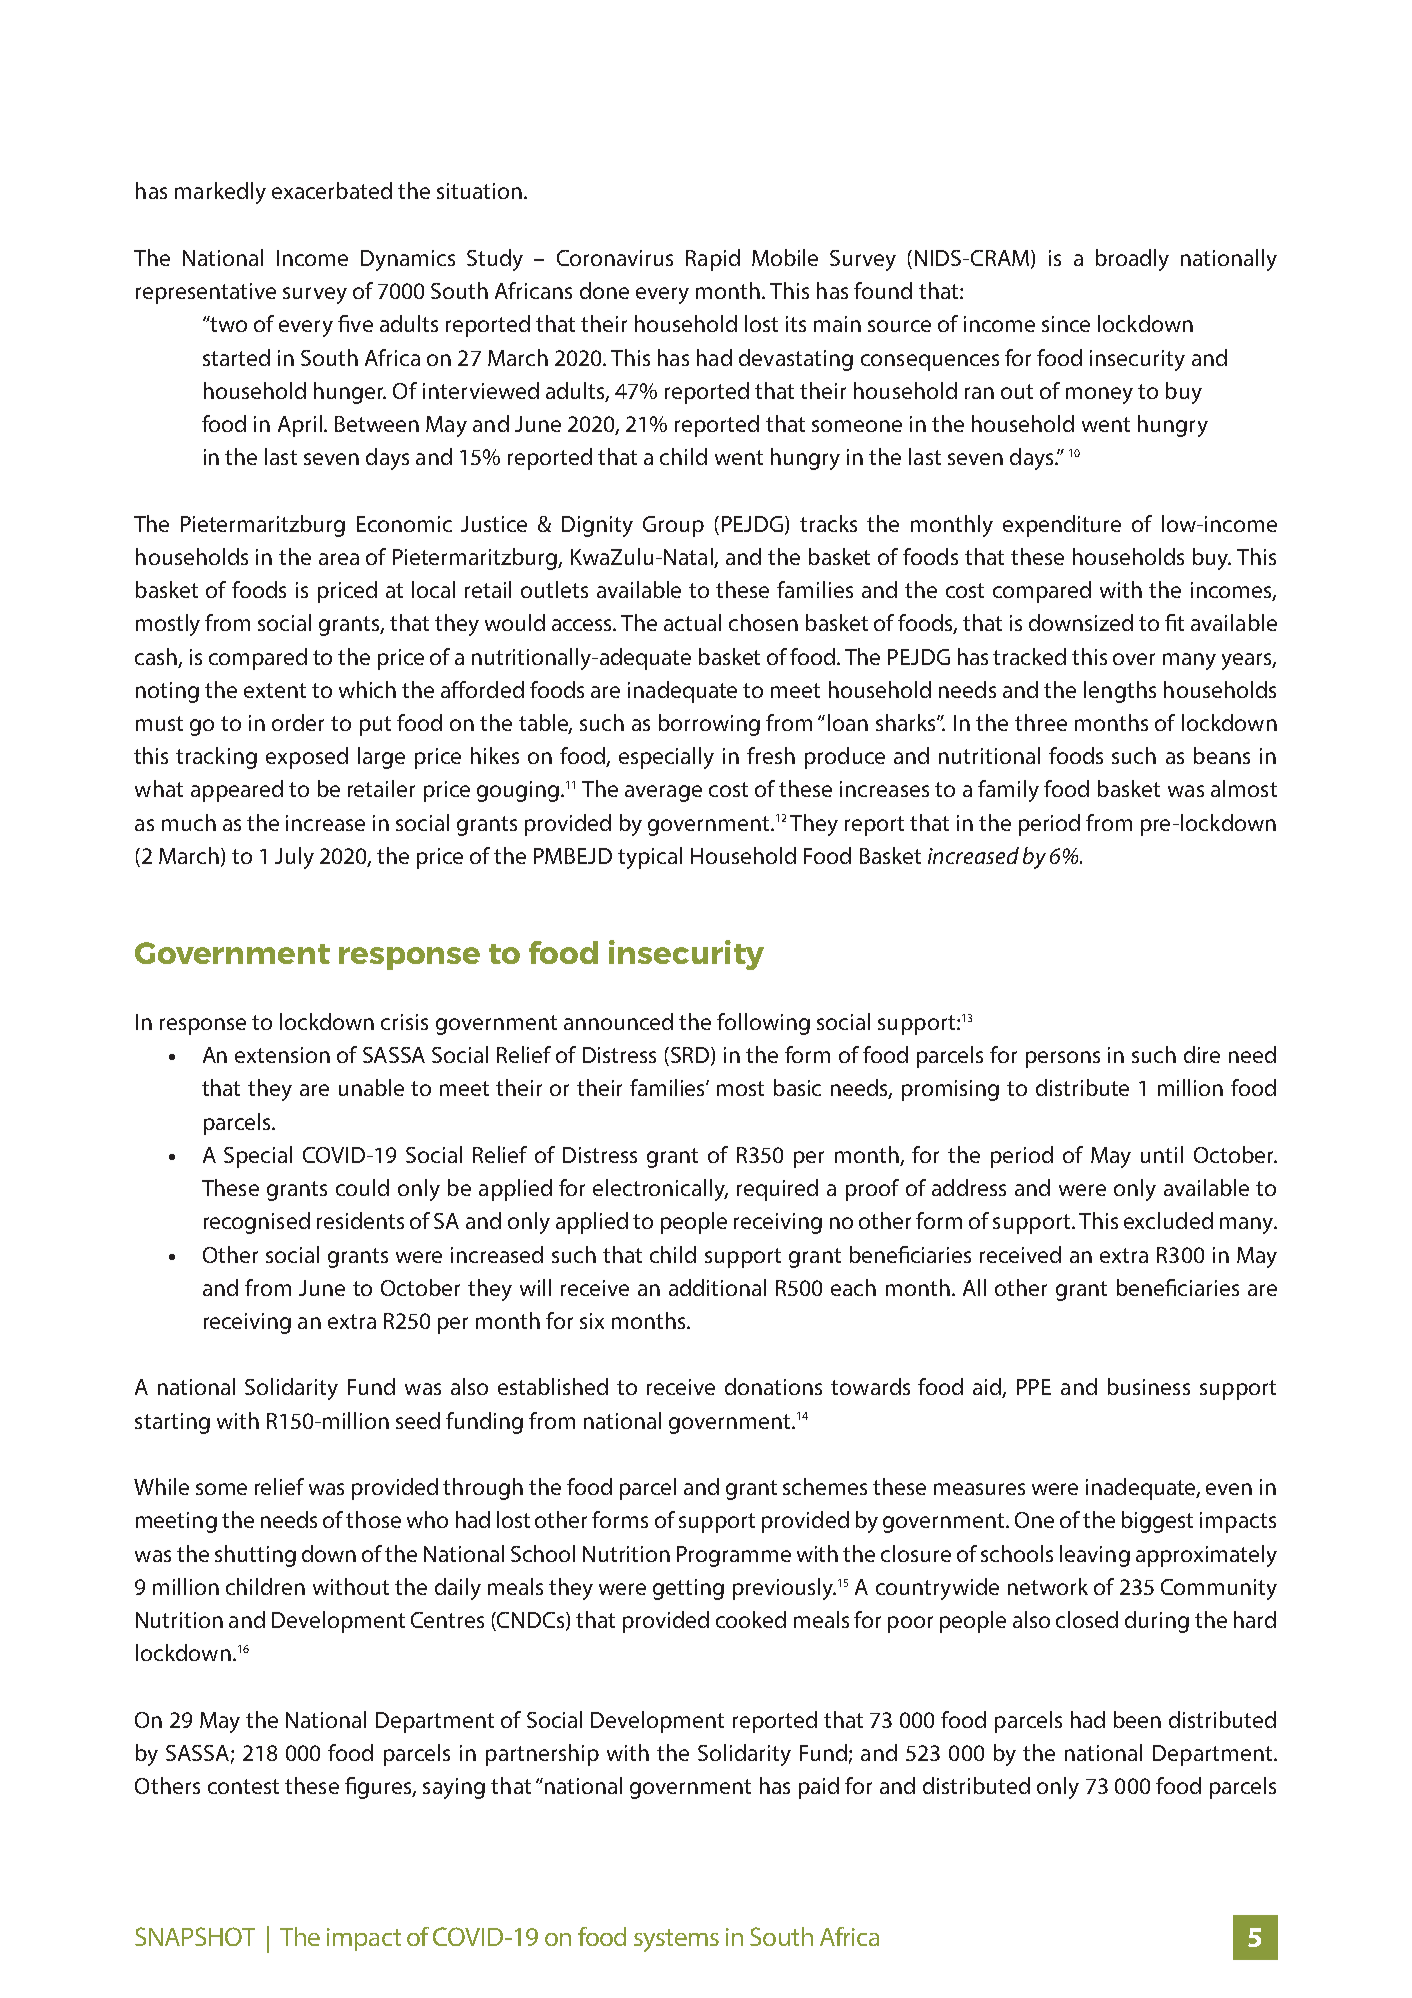 The image size is (1412, 1998). What do you see at coordinates (763, 1024) in the page?
I see `following` at bounding box center [763, 1024].
